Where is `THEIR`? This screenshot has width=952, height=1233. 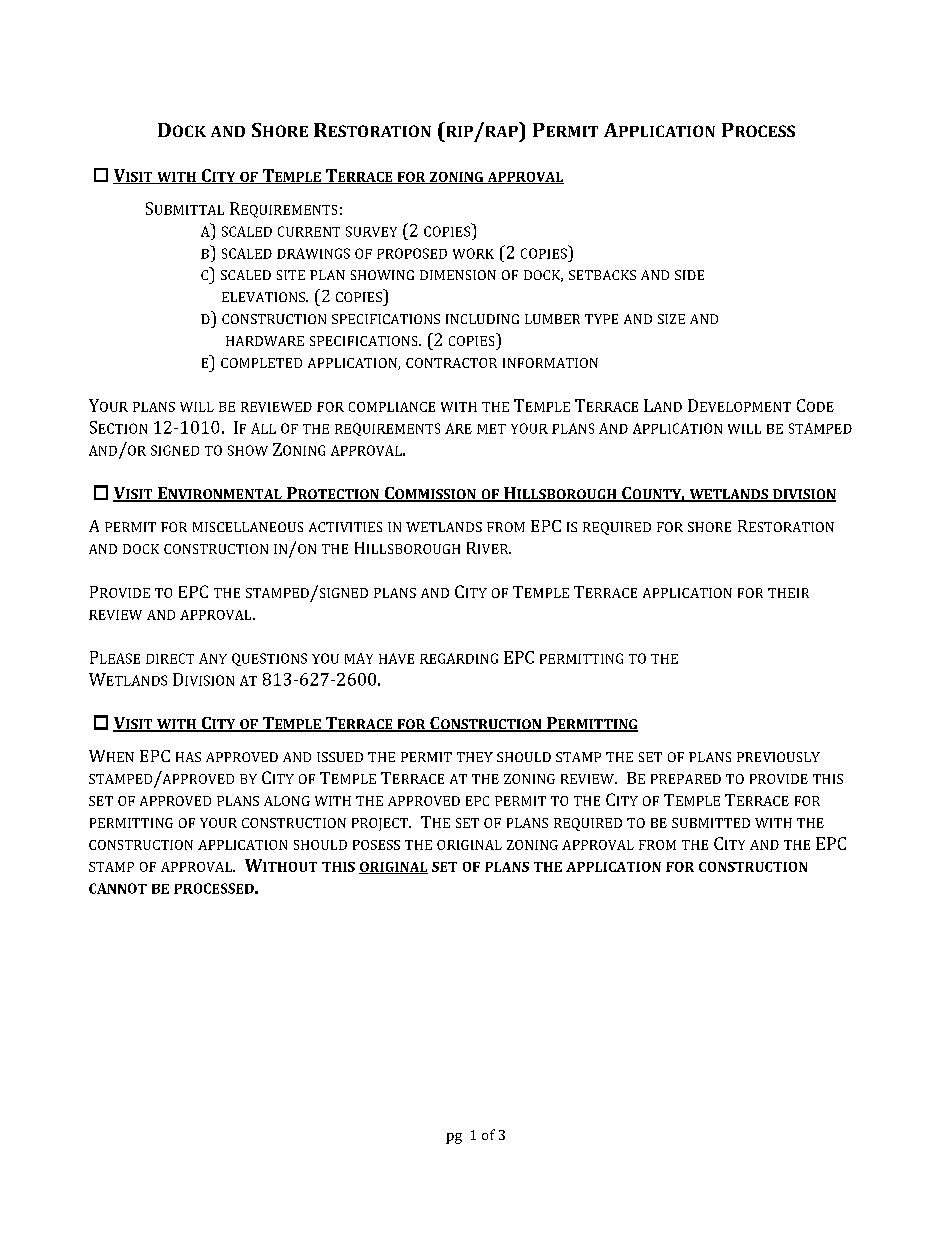
THEIR is located at coordinates (788, 593).
